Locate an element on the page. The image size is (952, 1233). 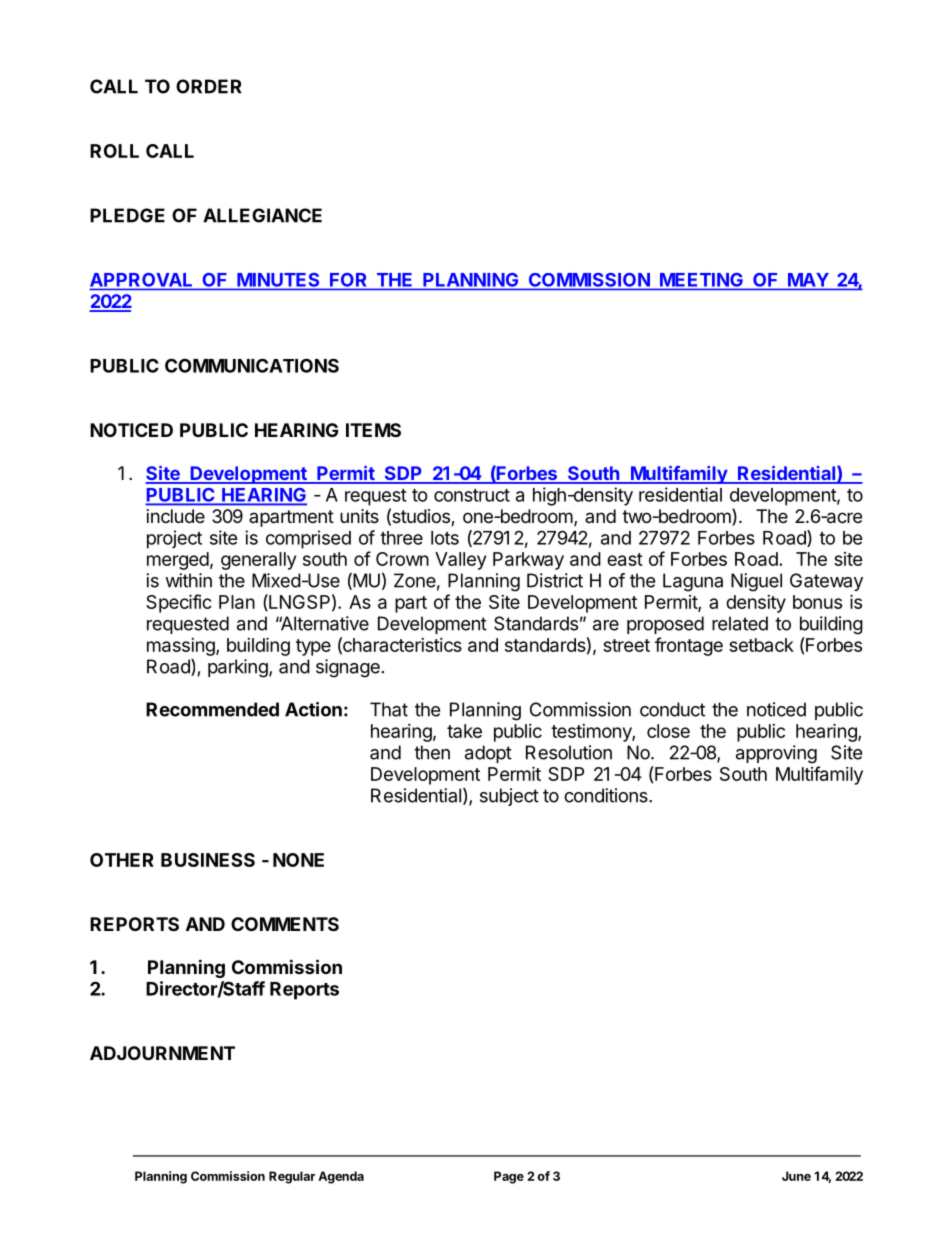
MEETING is located at coordinates (701, 280).
